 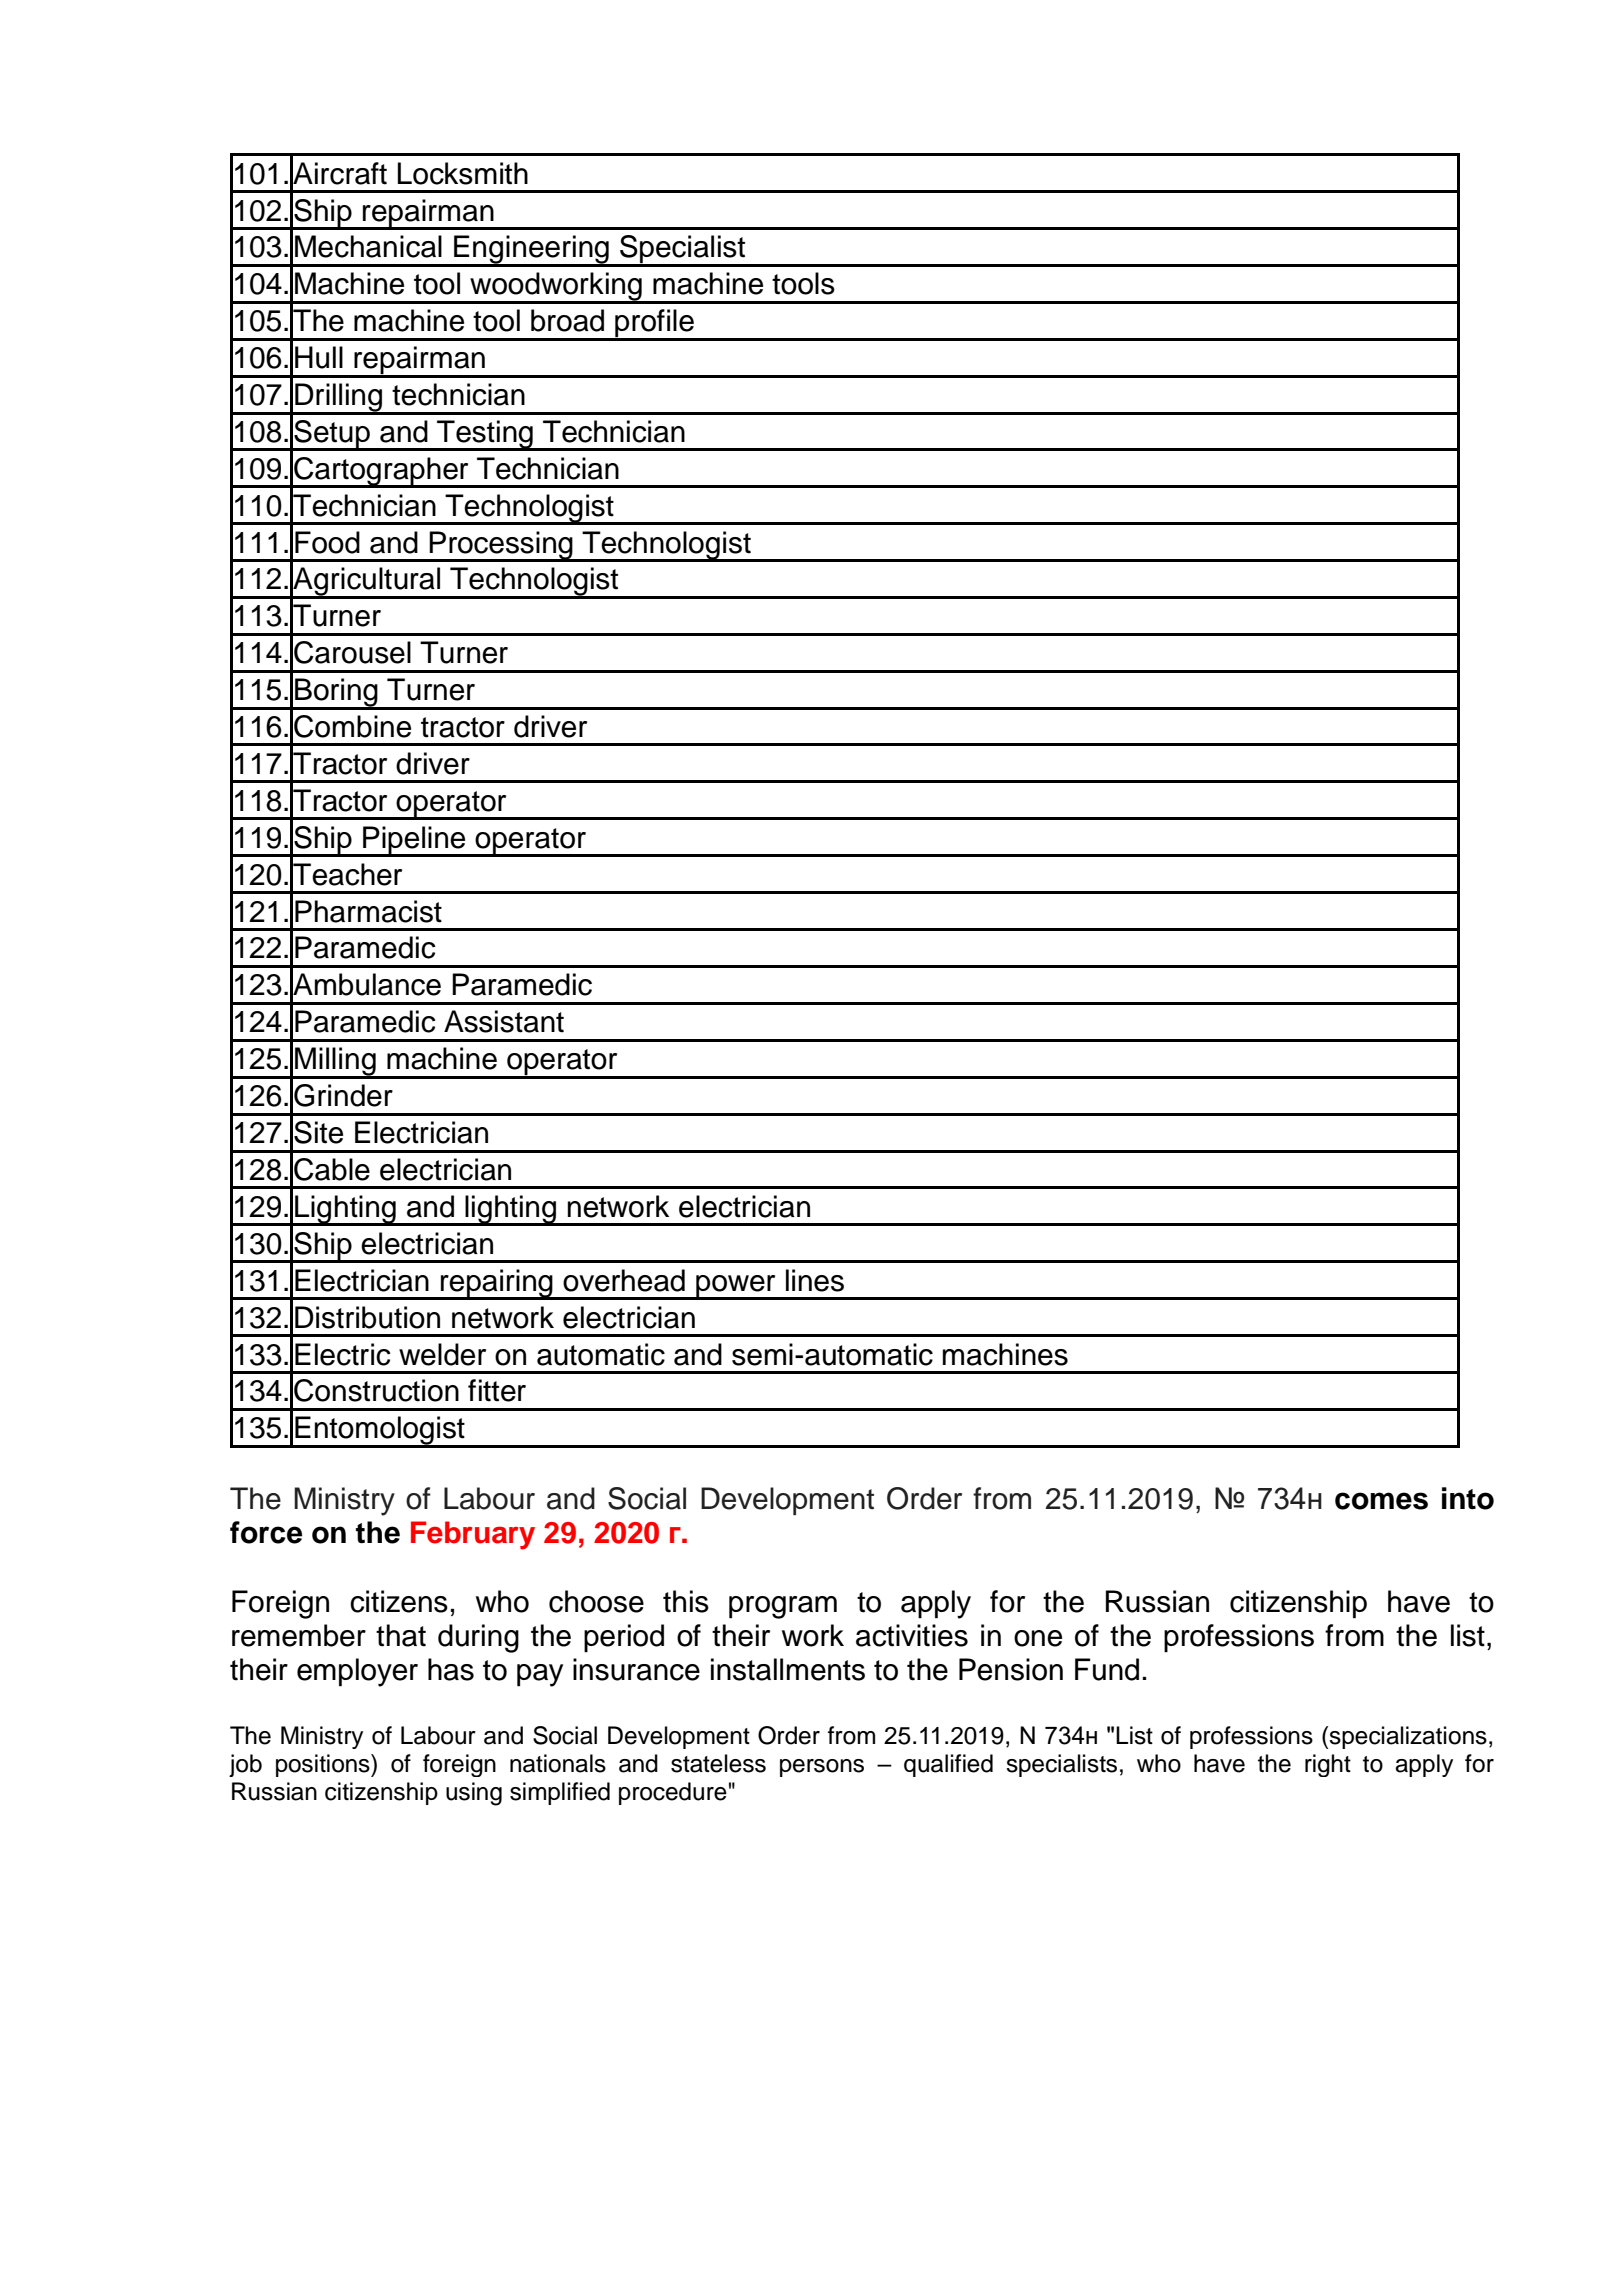 I want to click on Pipeline, so click(x=414, y=841).
